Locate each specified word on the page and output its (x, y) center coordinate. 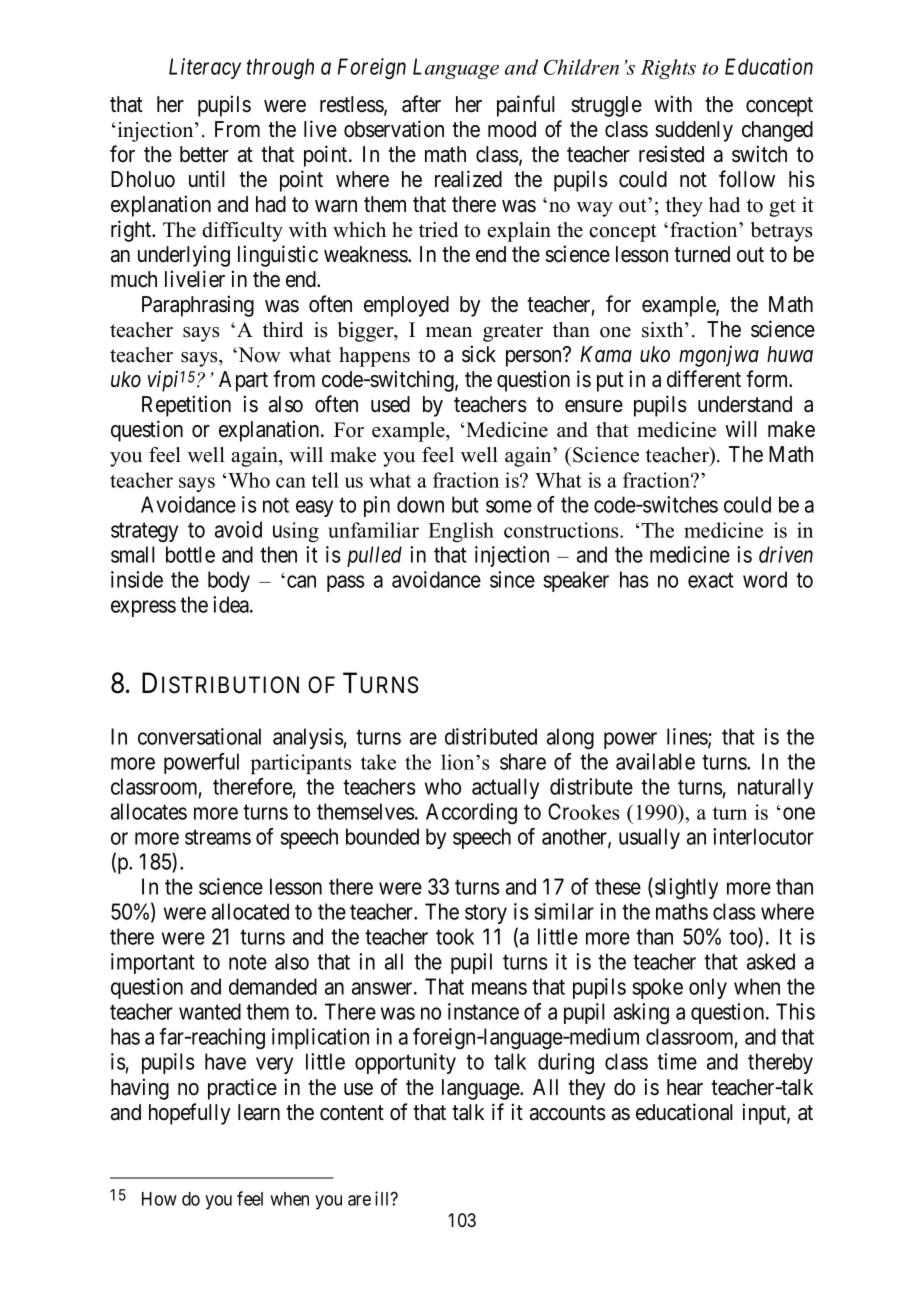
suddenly (694, 131)
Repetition (186, 406)
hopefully (189, 1114)
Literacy (205, 68)
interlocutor (763, 836)
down (420, 504)
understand (745, 404)
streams (218, 837)
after (421, 104)
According (471, 813)
